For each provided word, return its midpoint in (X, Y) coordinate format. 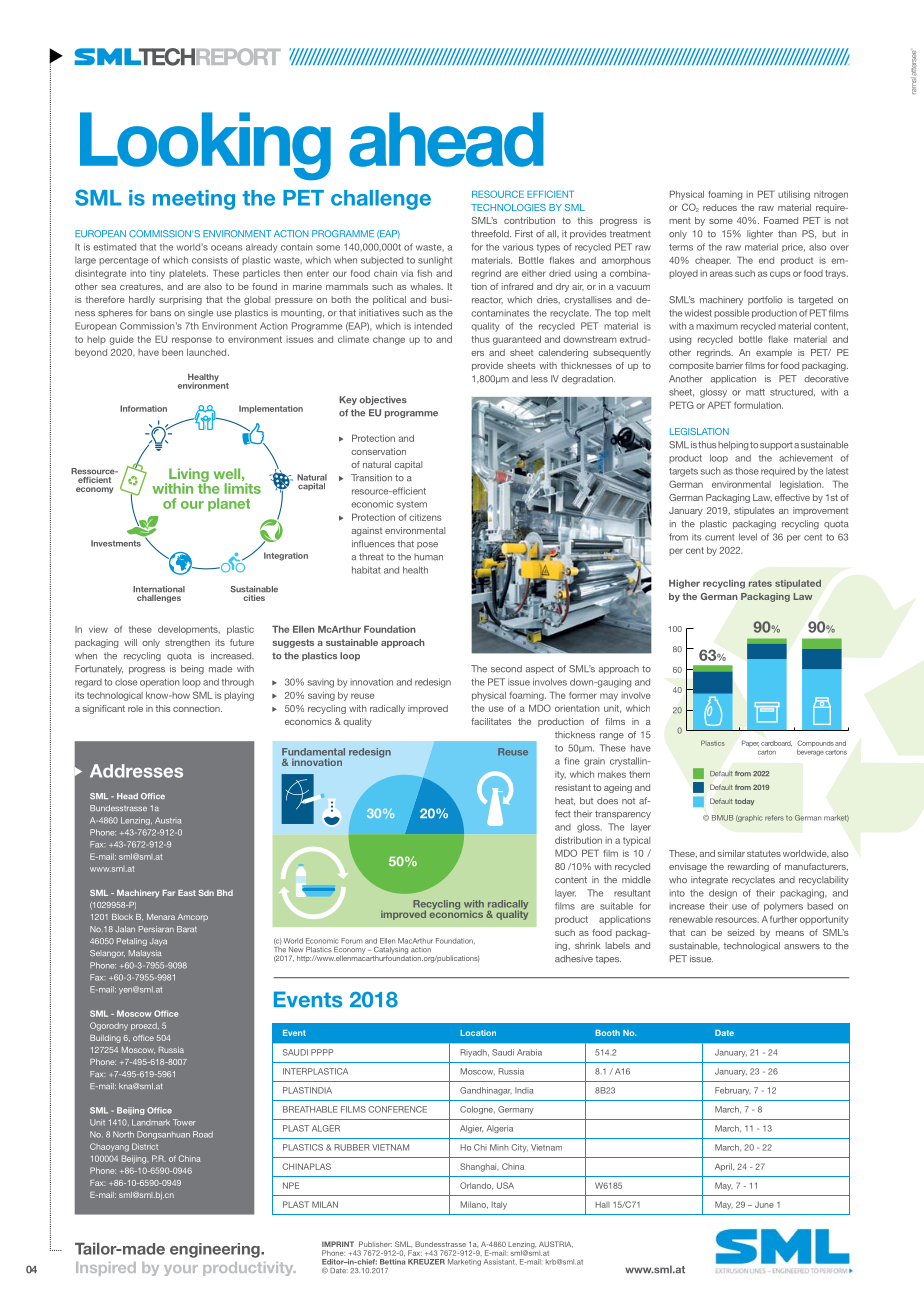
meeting (194, 200)
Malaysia (145, 954)
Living (189, 476)
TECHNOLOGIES (508, 207)
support (776, 446)
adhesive (574, 959)
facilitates (491, 721)
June (764, 1204)
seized (741, 932)
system (412, 505)
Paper (750, 743)
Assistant (500, 1262)
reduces (720, 207)
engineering (216, 1250)
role (135, 708)
